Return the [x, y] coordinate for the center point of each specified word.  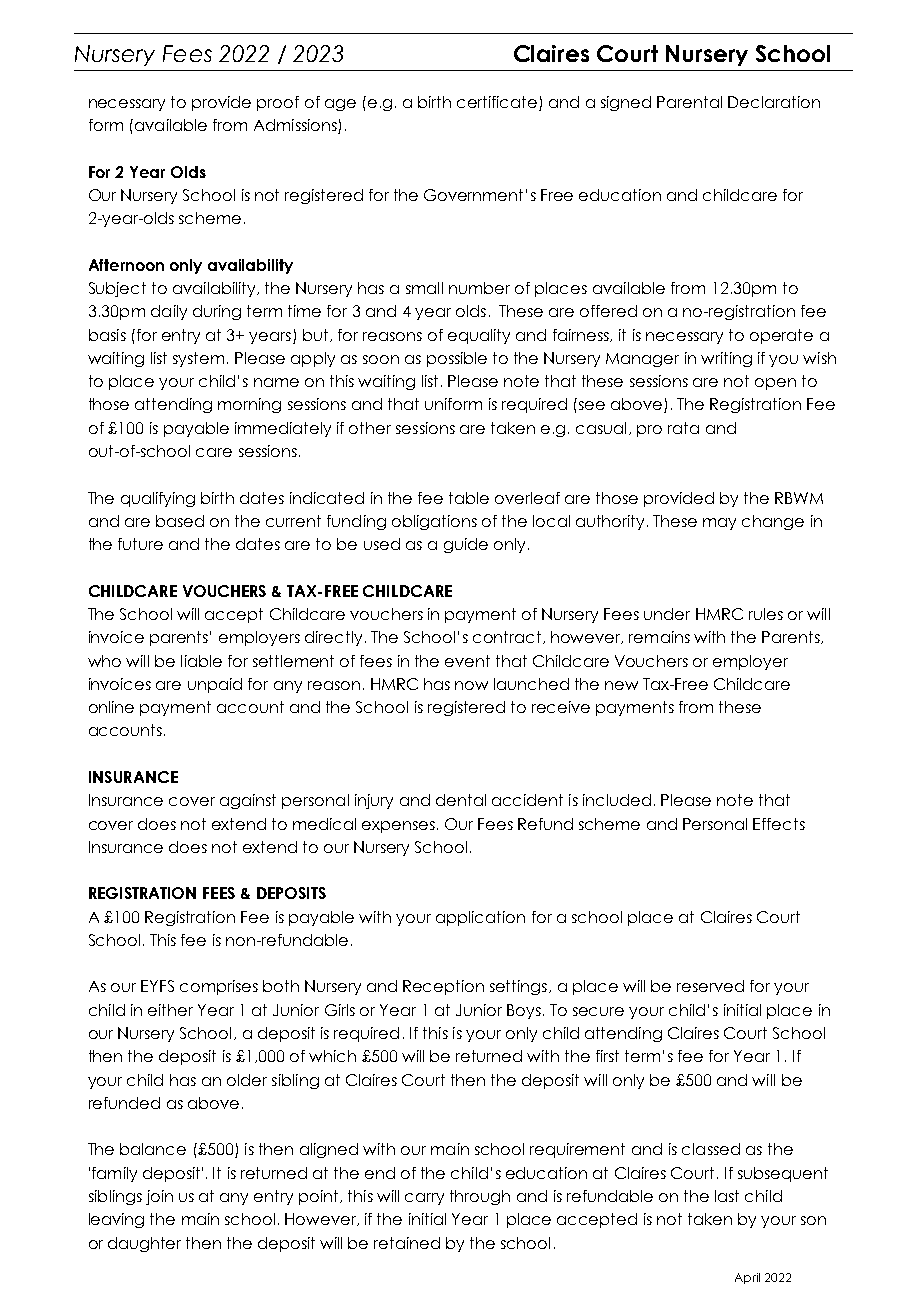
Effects [779, 824]
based [180, 521]
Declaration [774, 102]
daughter [144, 1244]
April [747, 1278]
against [248, 801]
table [469, 498]
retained [407, 1243]
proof [278, 103]
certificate [497, 102]
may [719, 524]
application [480, 918]
